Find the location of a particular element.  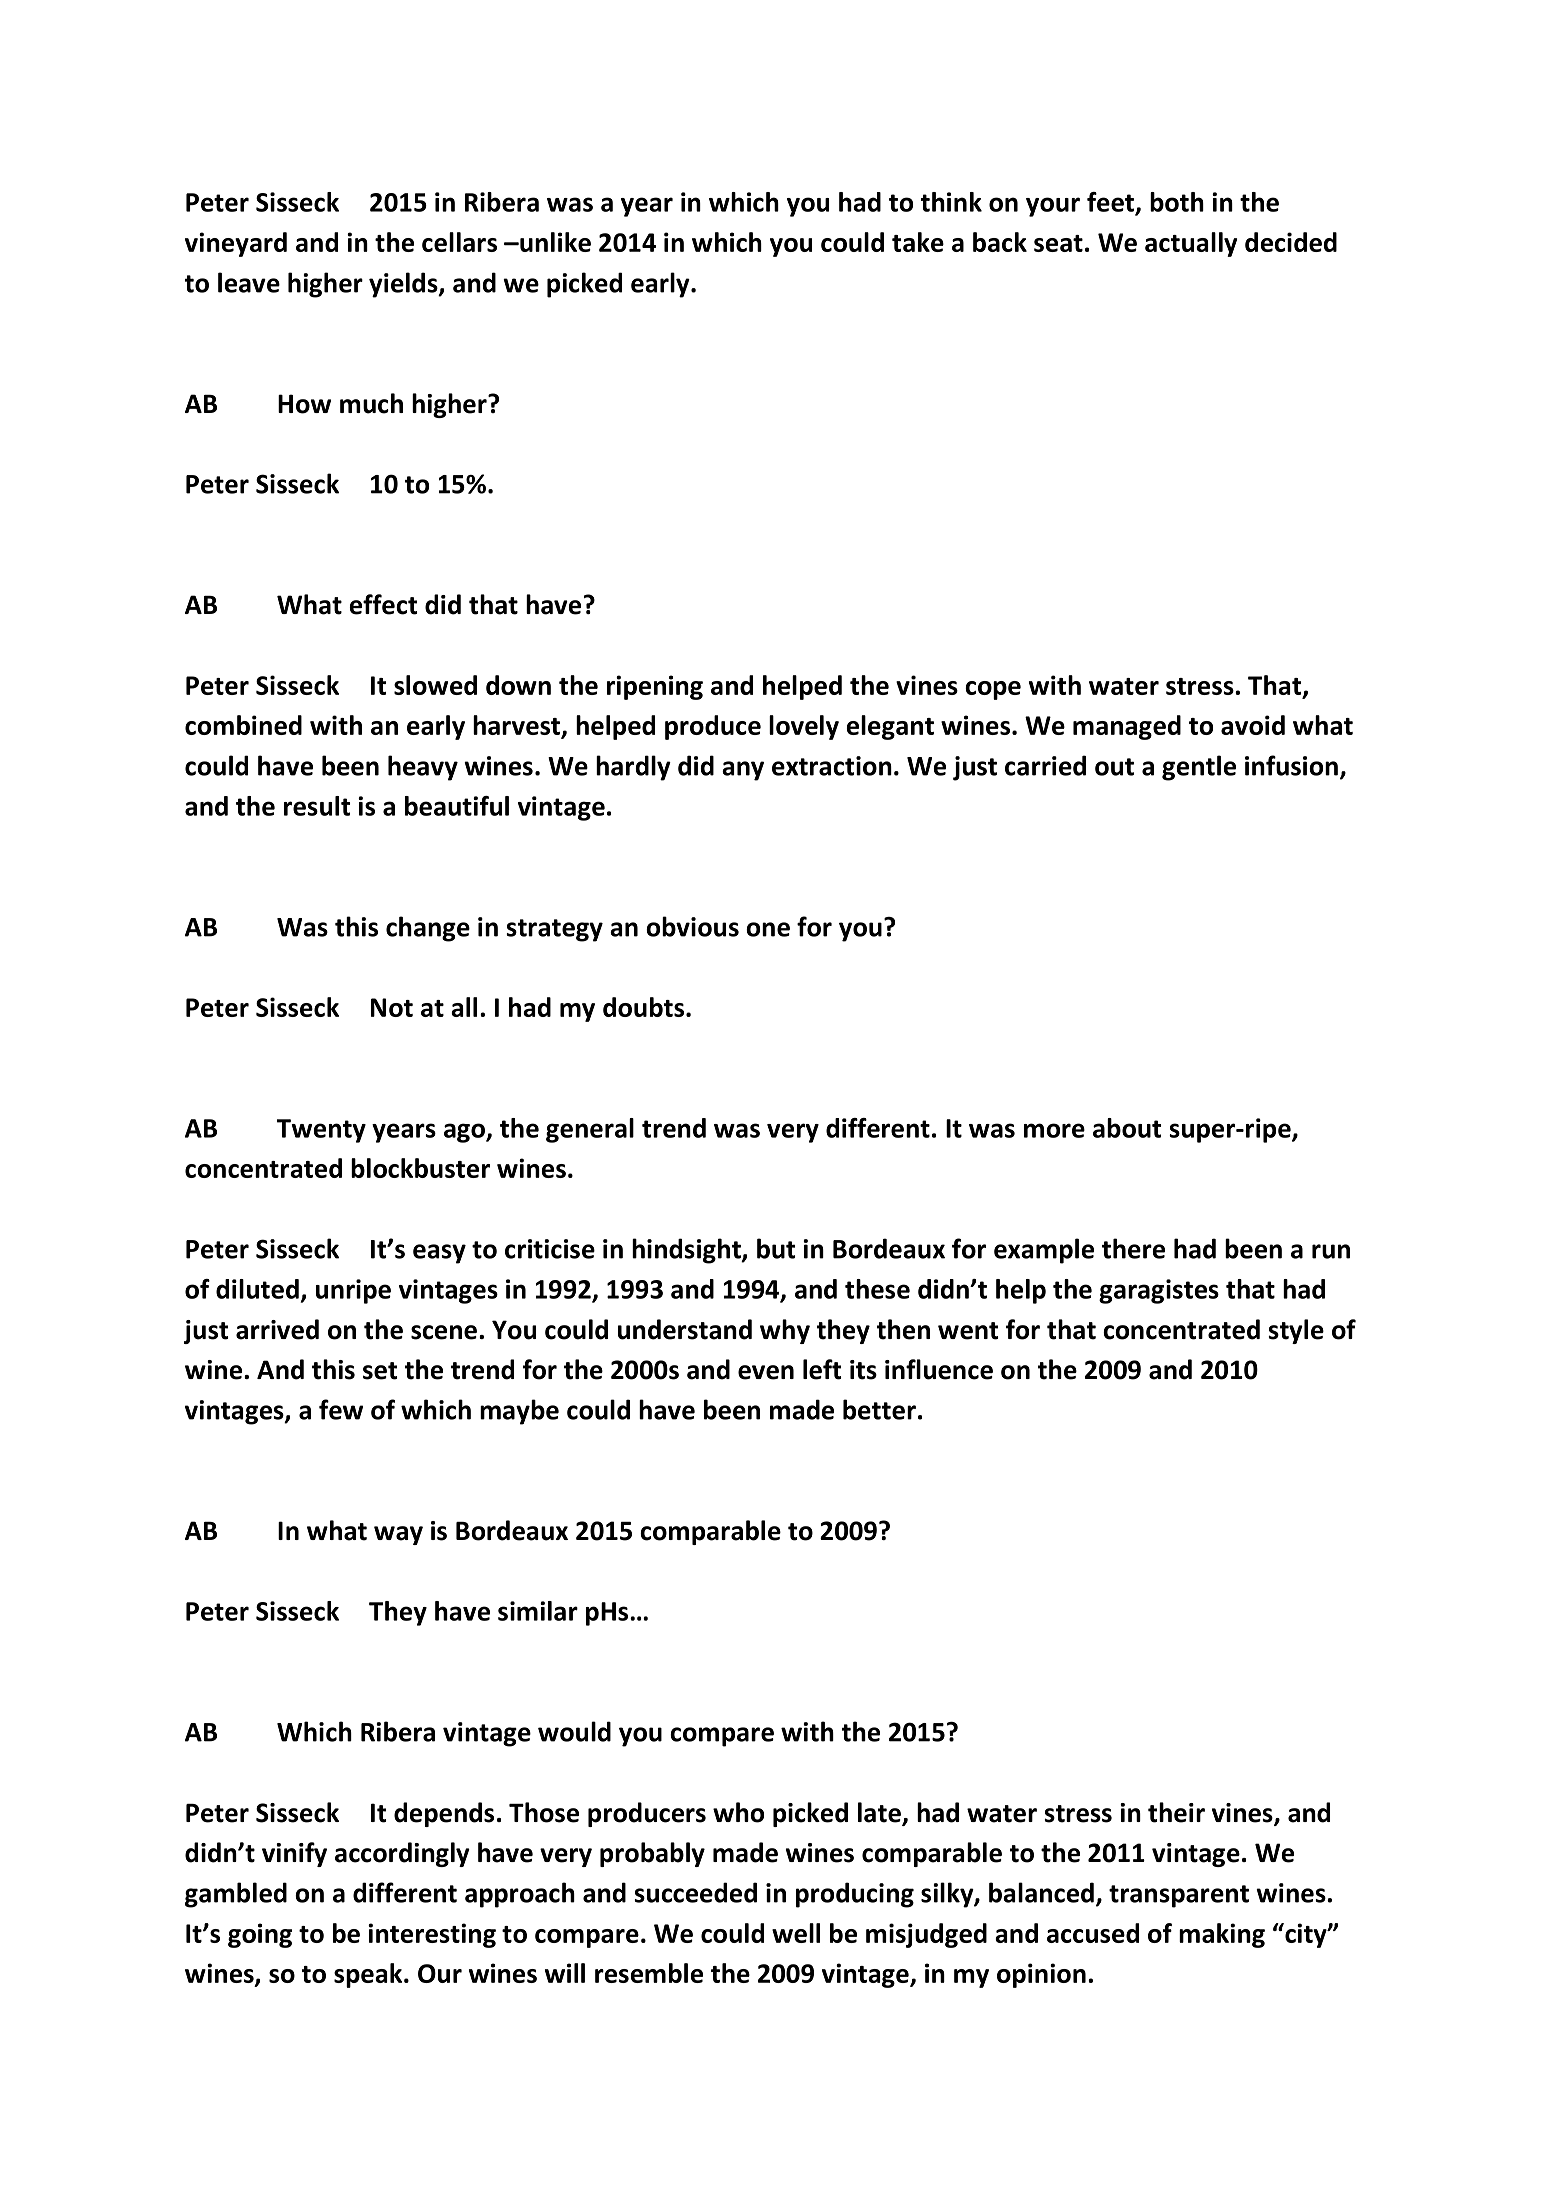

result is located at coordinates (317, 806).
